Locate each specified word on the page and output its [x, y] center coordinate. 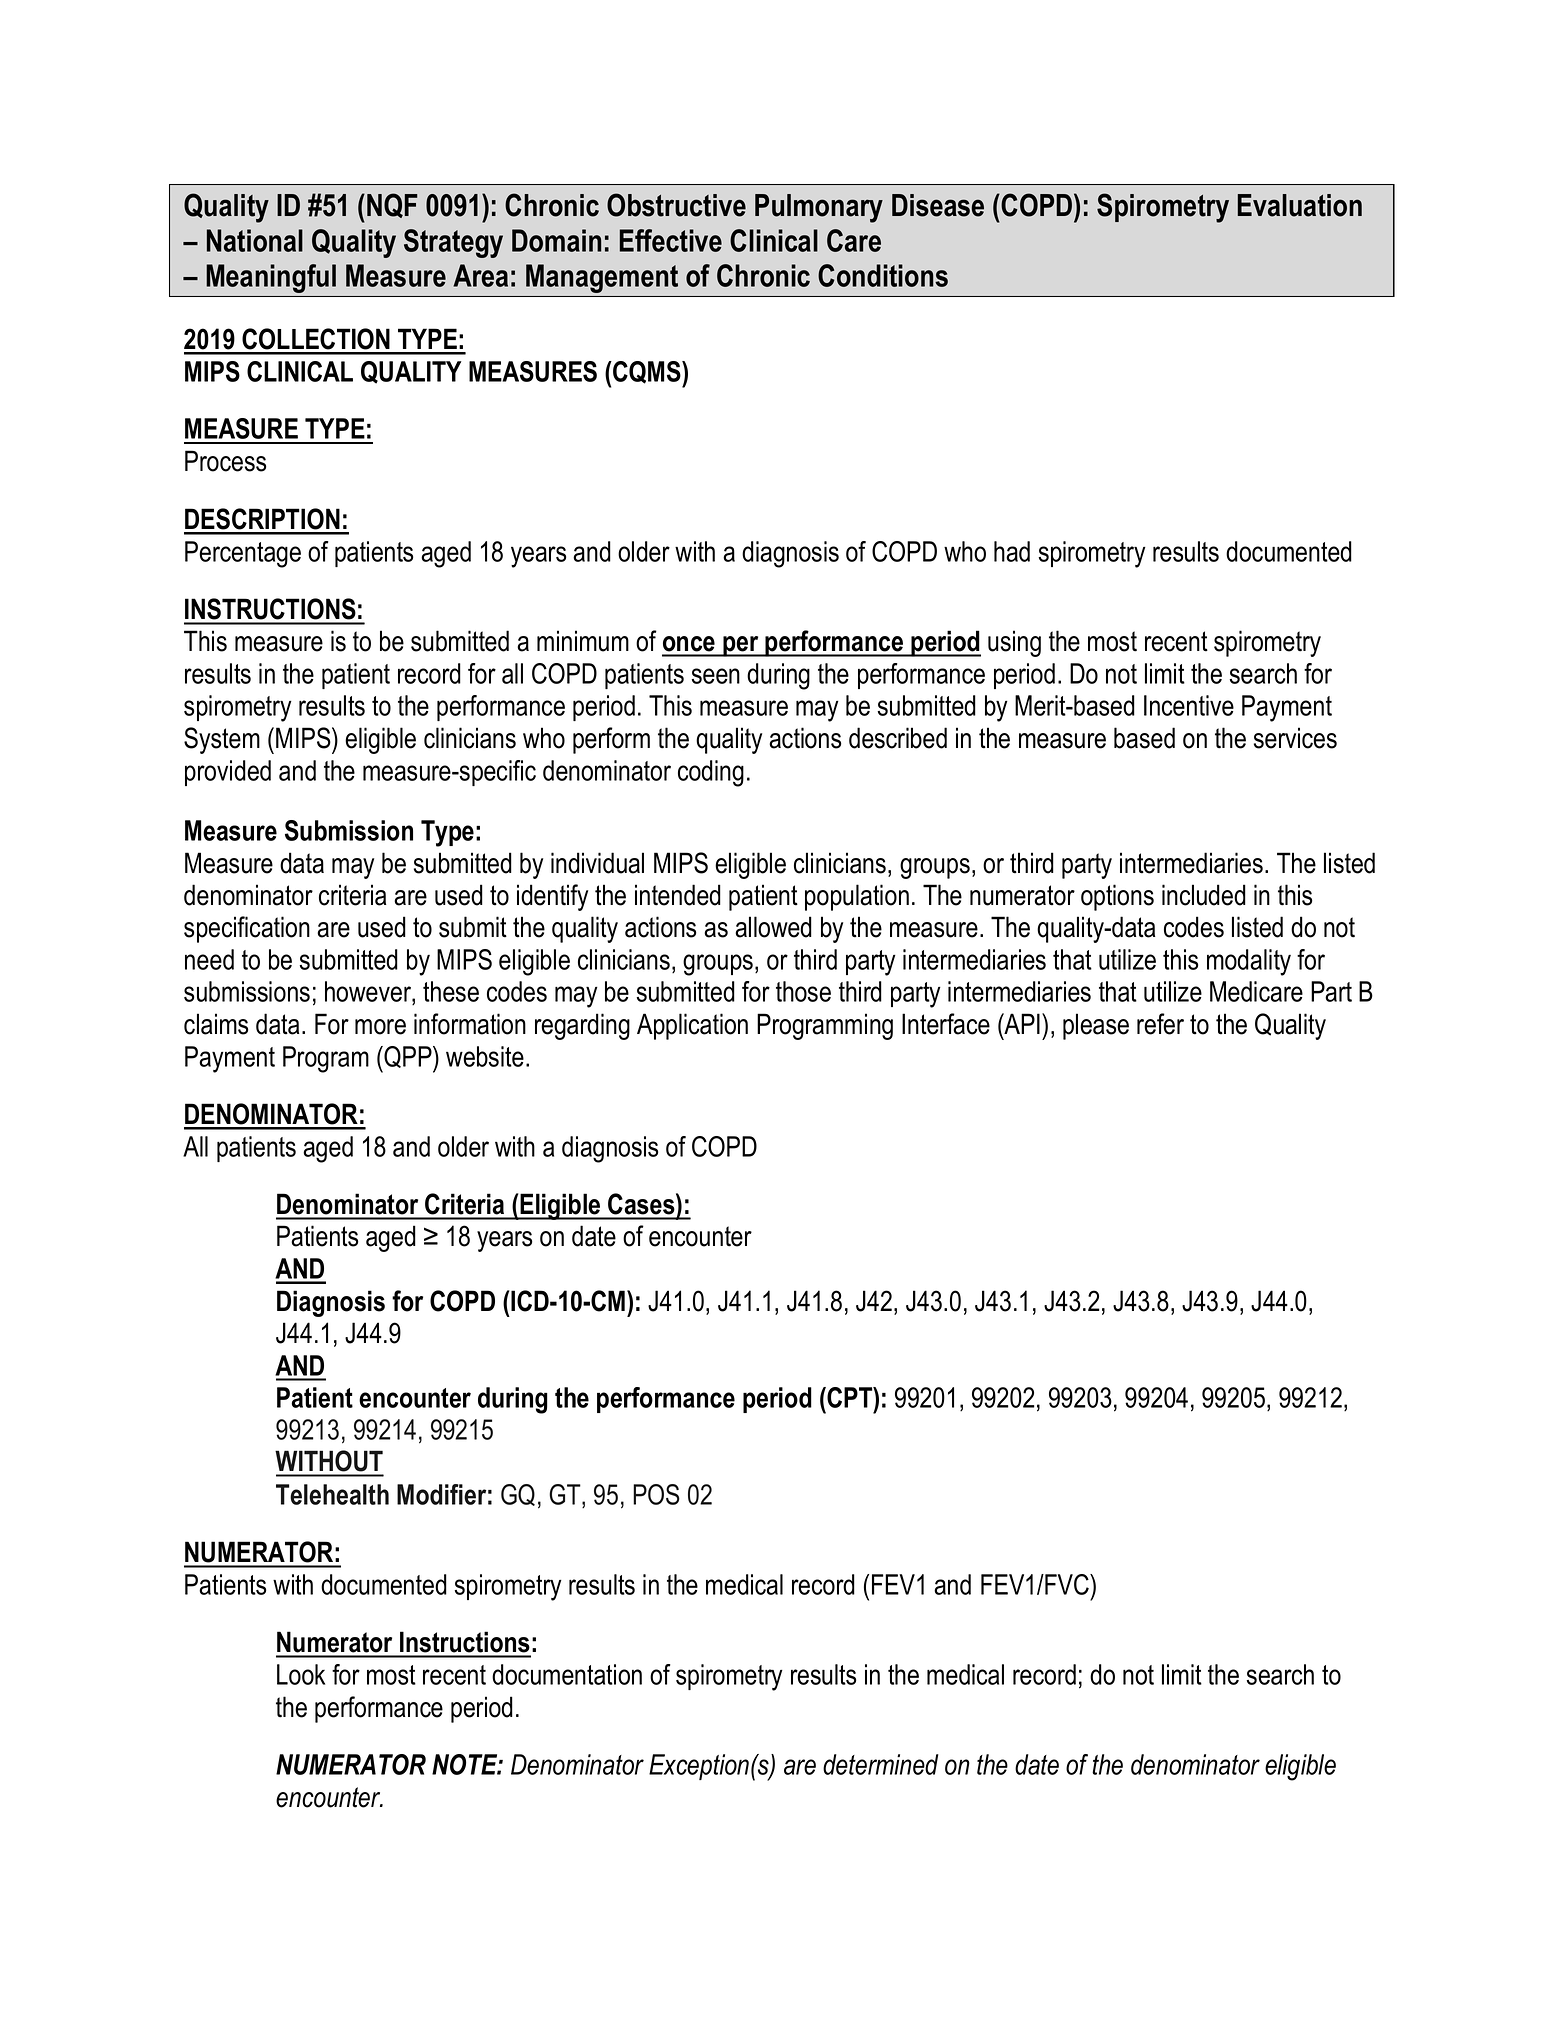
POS [656, 1494]
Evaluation [1300, 205]
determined [880, 1764]
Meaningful [271, 278]
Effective [671, 240]
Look [301, 1674]
